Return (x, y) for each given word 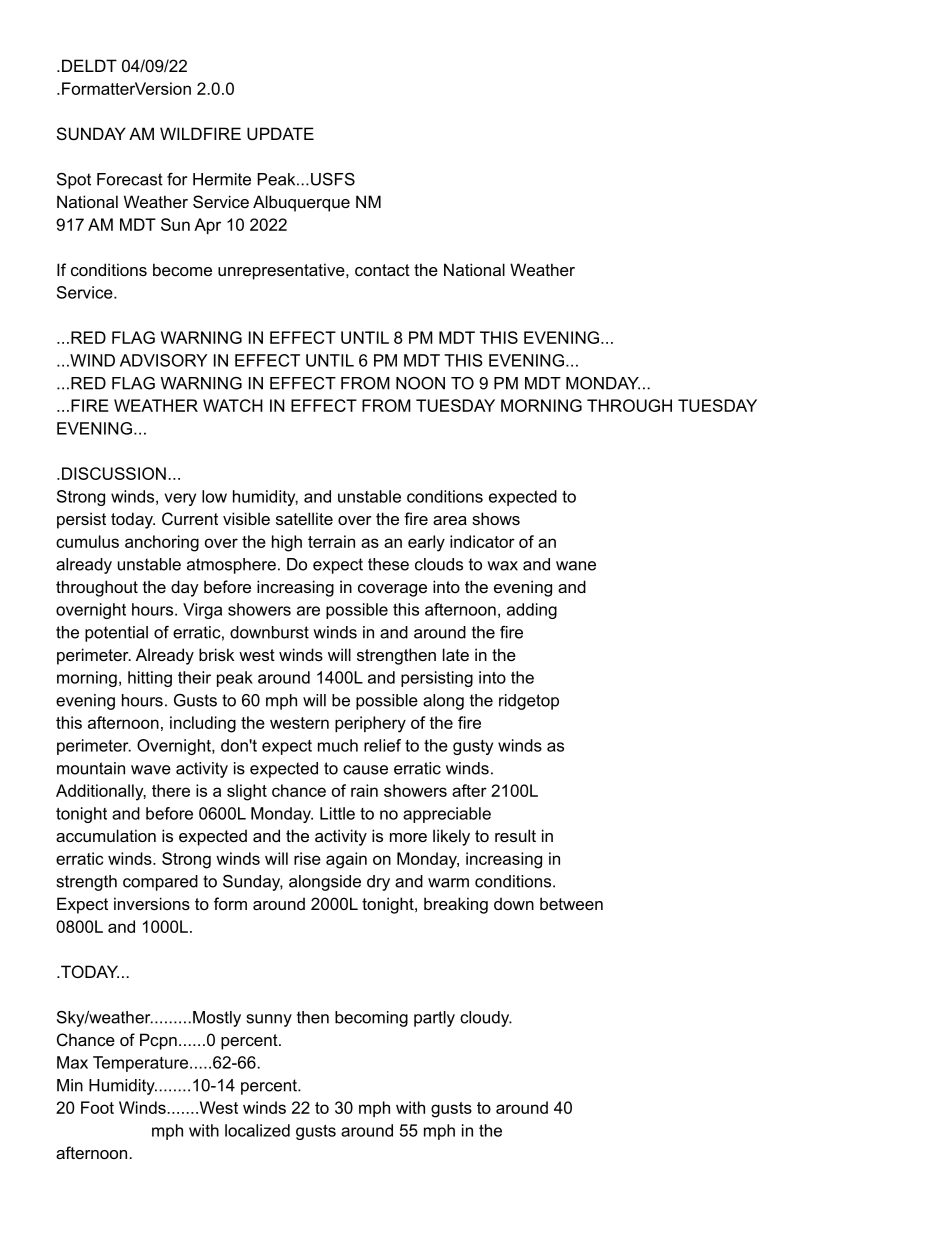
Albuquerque (301, 203)
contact (382, 270)
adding (532, 611)
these (388, 564)
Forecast (130, 179)
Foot (97, 1107)
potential (116, 634)
